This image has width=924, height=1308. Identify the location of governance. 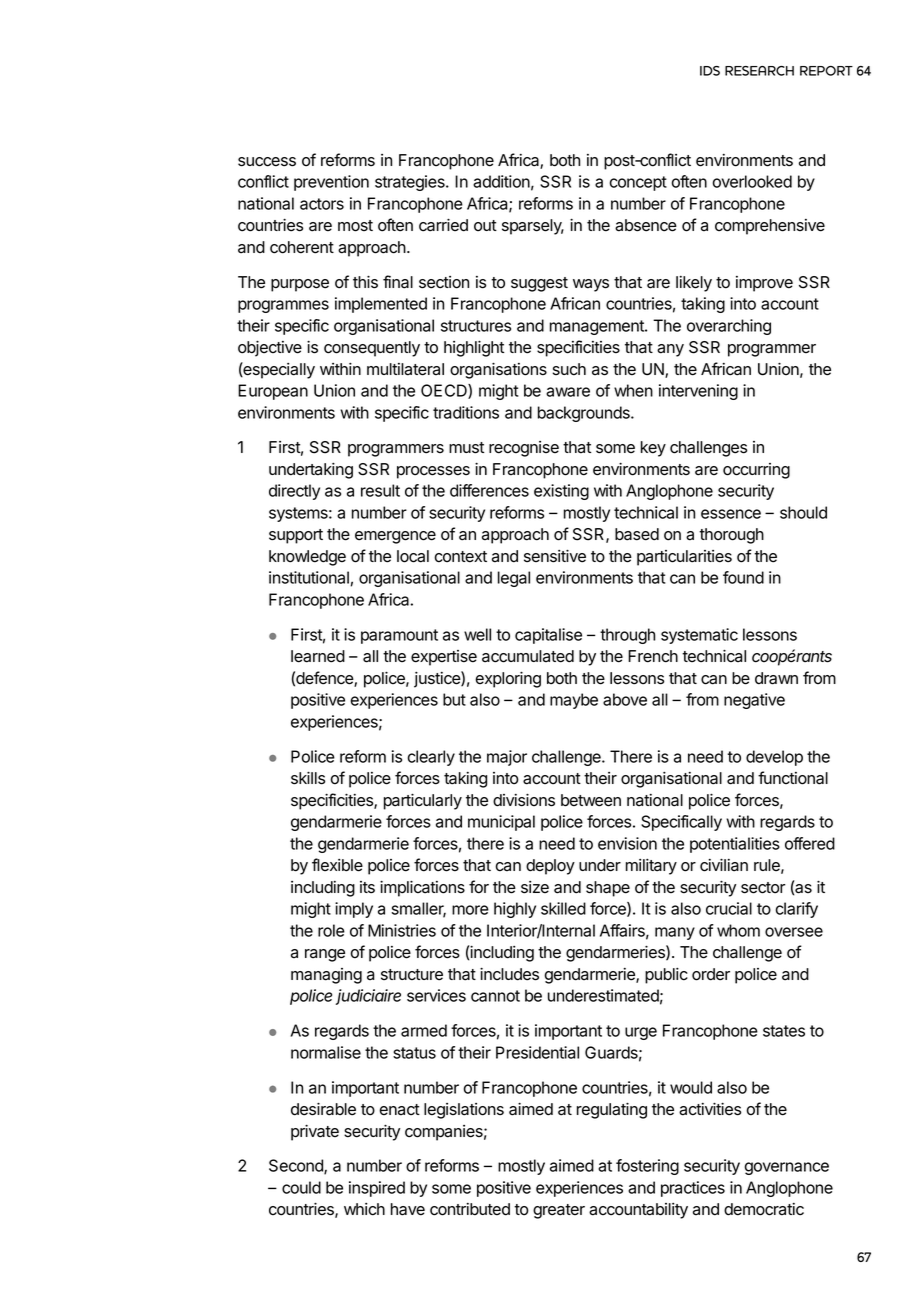
(787, 1168).
